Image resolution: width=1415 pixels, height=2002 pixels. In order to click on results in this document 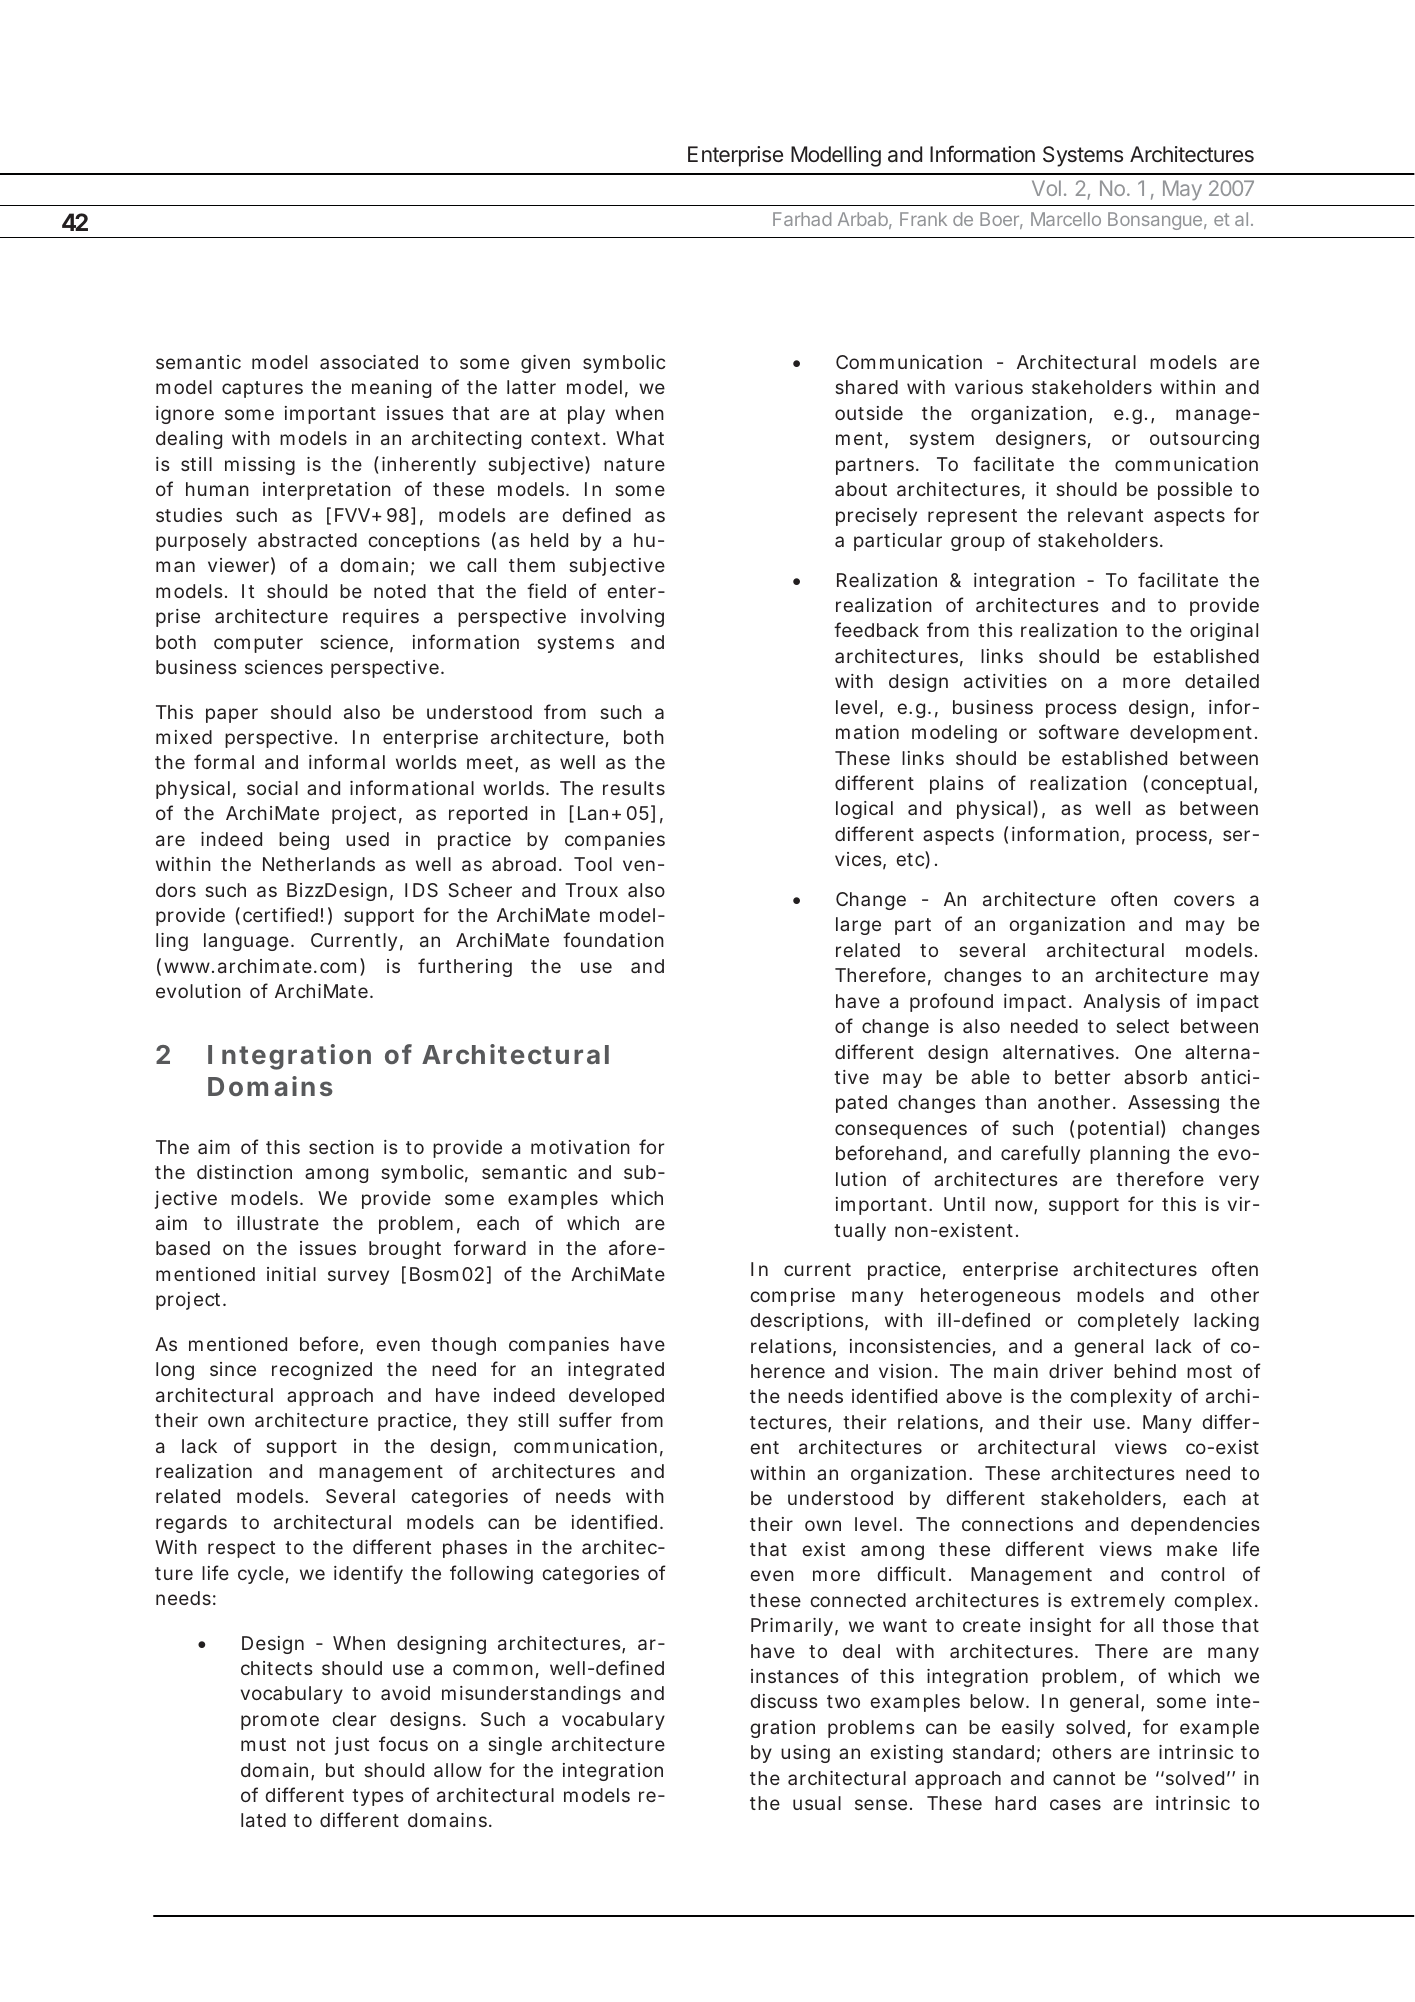, I will do `click(634, 788)`.
